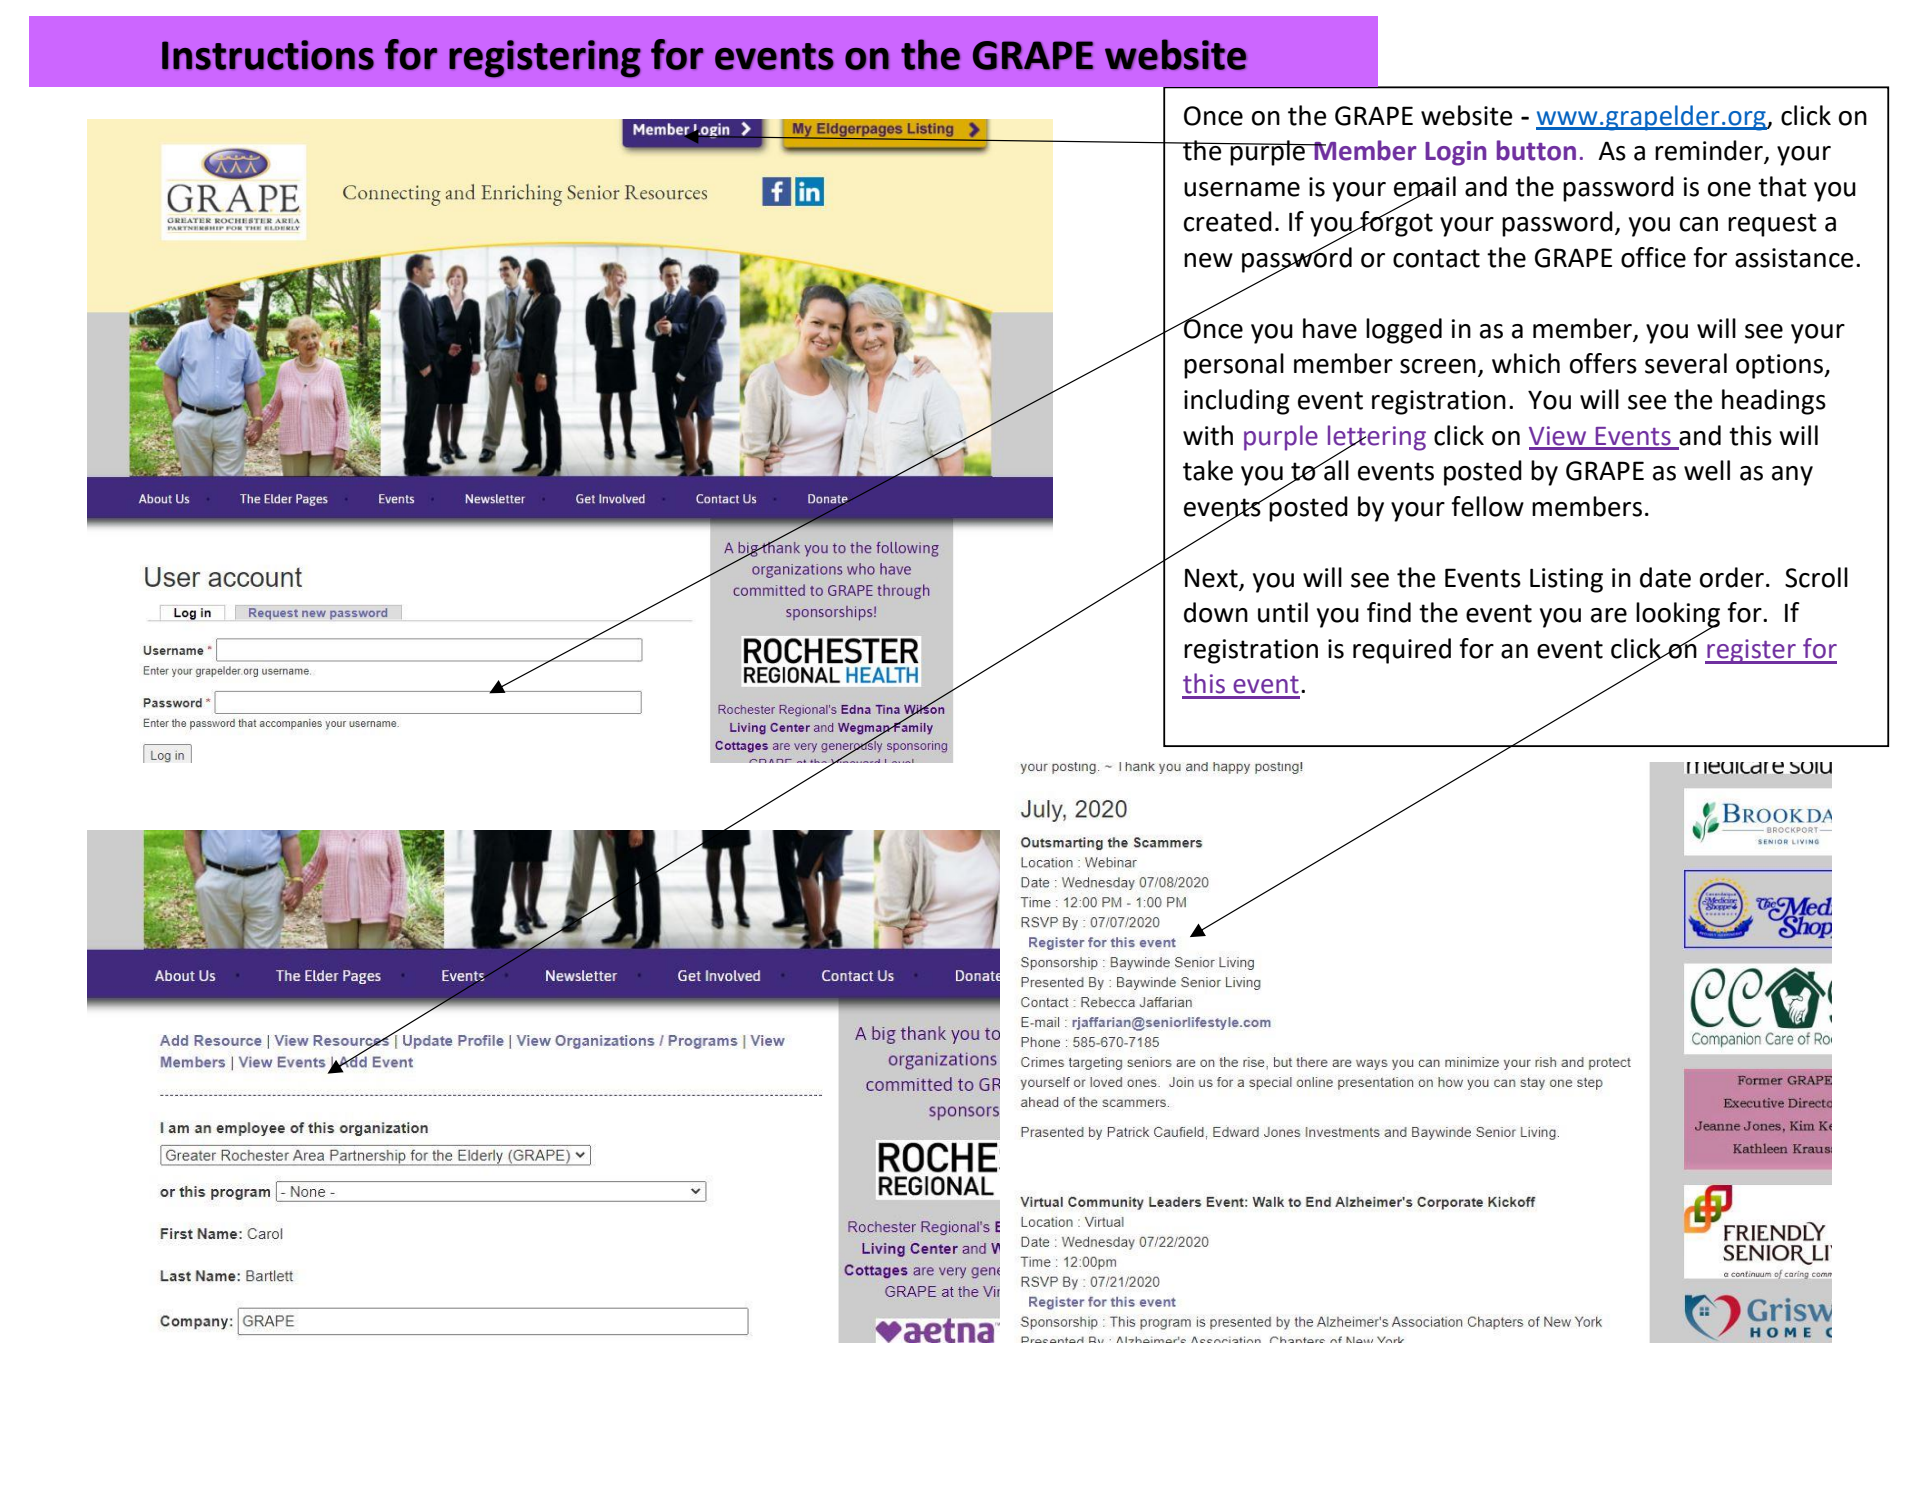 This screenshot has height=1485, width=1921. Describe the element at coordinates (1208, 435) in the screenshot. I see `with` at that location.
